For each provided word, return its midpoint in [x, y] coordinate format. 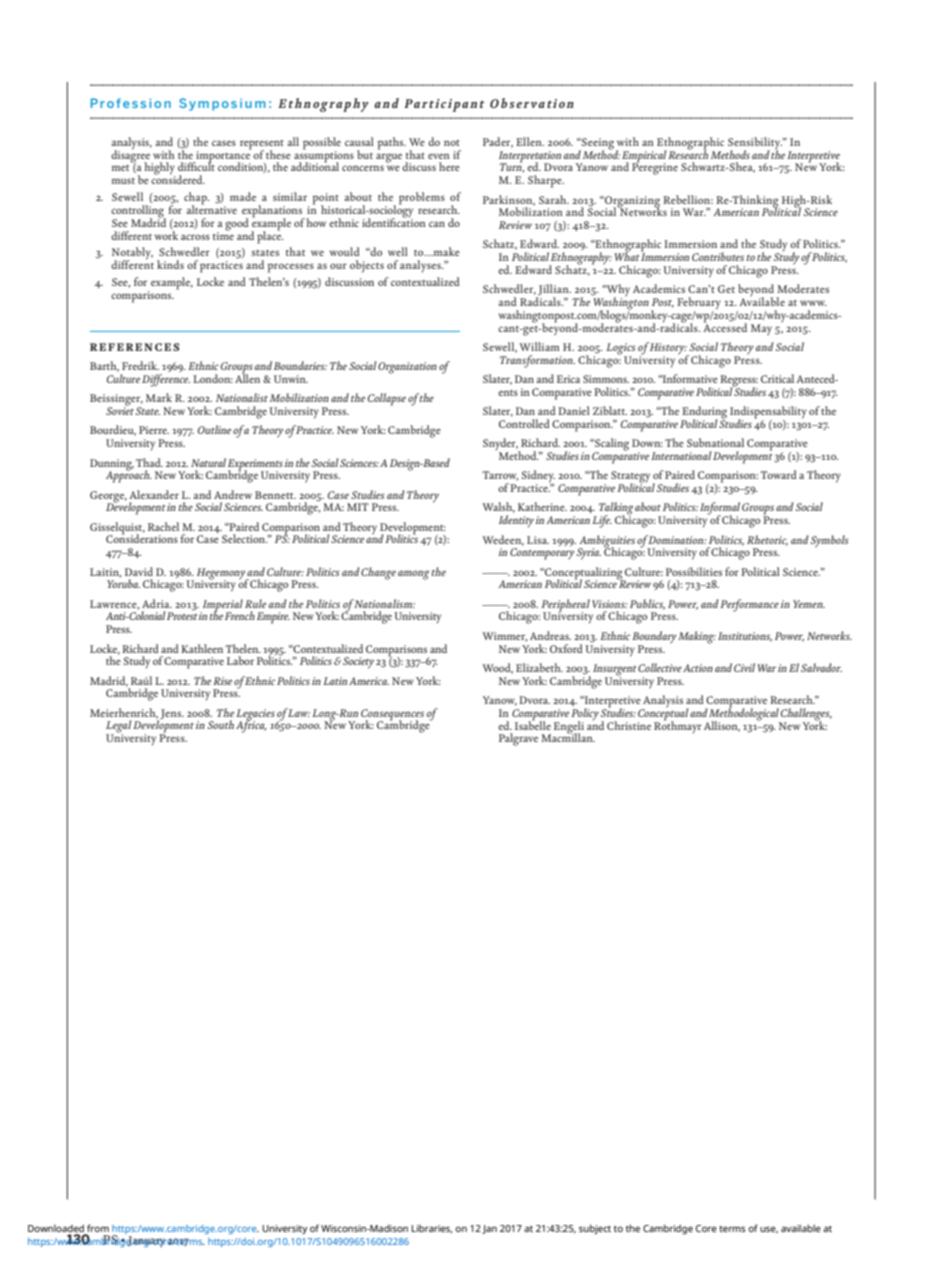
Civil [744, 667]
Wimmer [504, 637]
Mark [159, 397]
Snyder [500, 445]
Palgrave [518, 739]
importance [223, 156]
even [439, 156]
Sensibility [755, 144]
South [221, 724]
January [146, 1242]
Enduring [704, 413]
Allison [722, 726]
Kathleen [202, 648]
